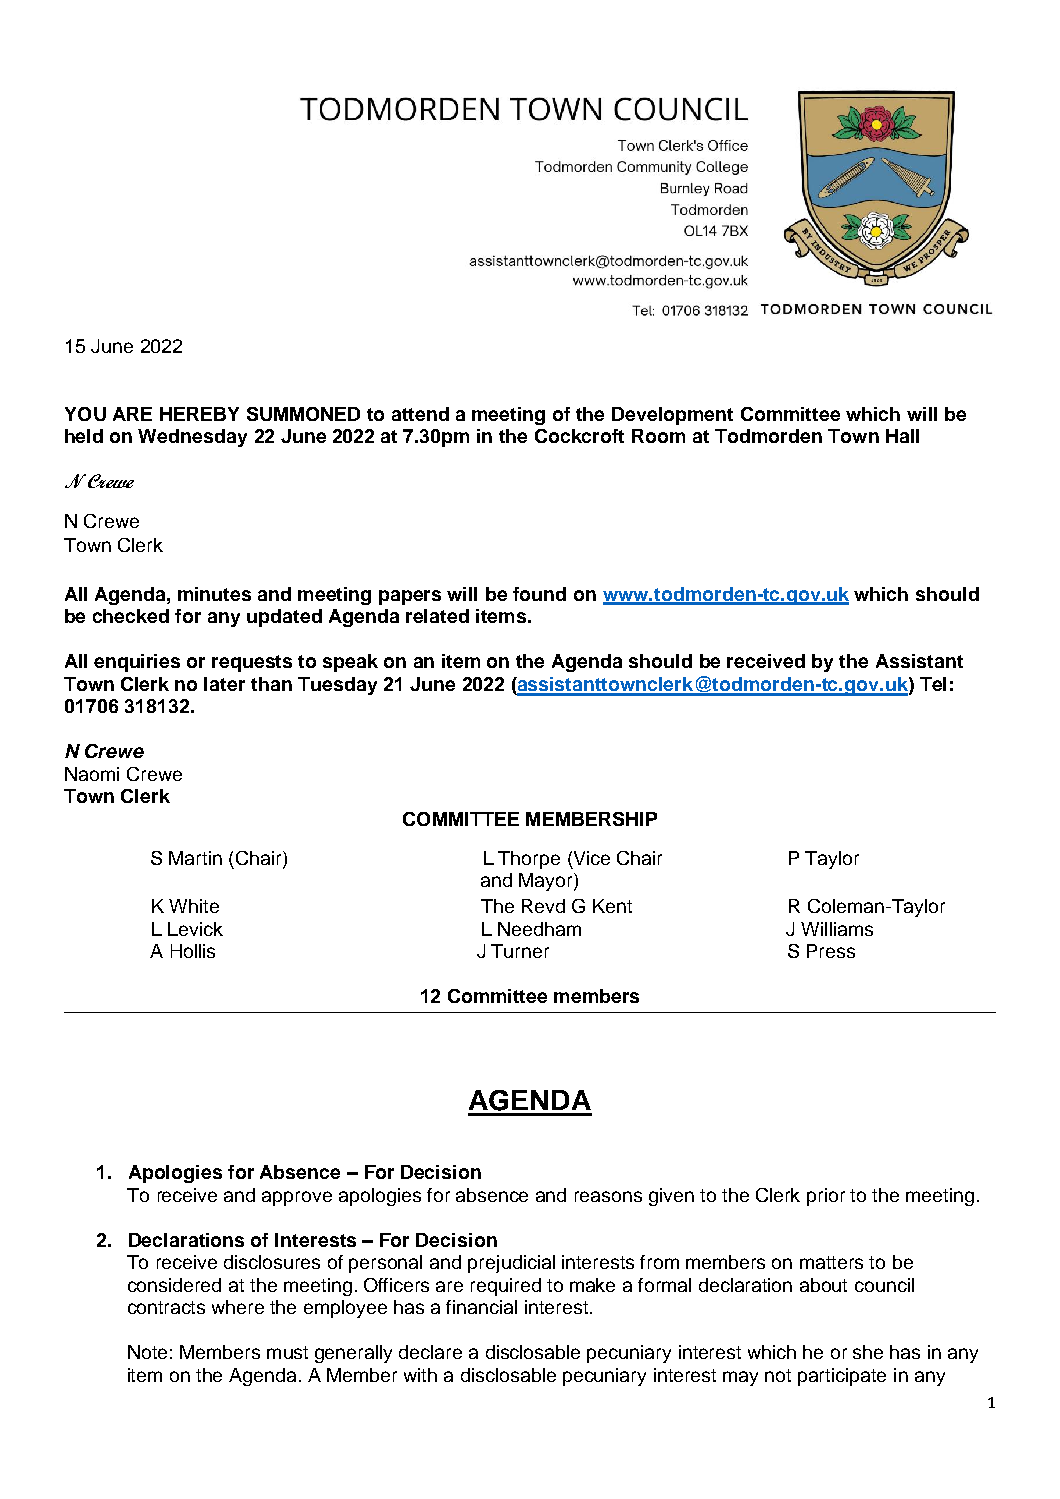  Describe the element at coordinates (194, 906) in the image. I see `White` at that location.
